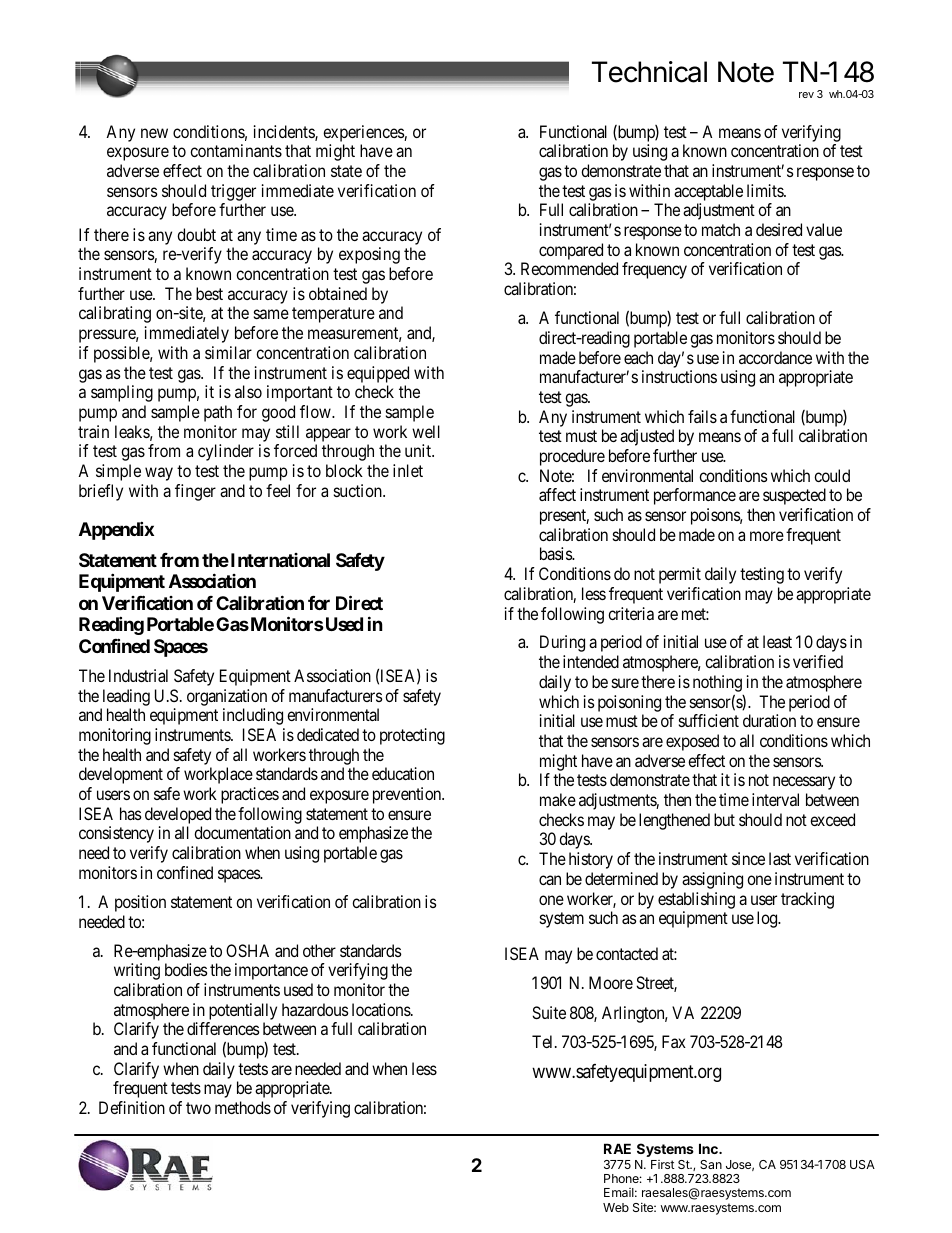  Describe the element at coordinates (818, 661) in the screenshot. I see `verified` at that location.
